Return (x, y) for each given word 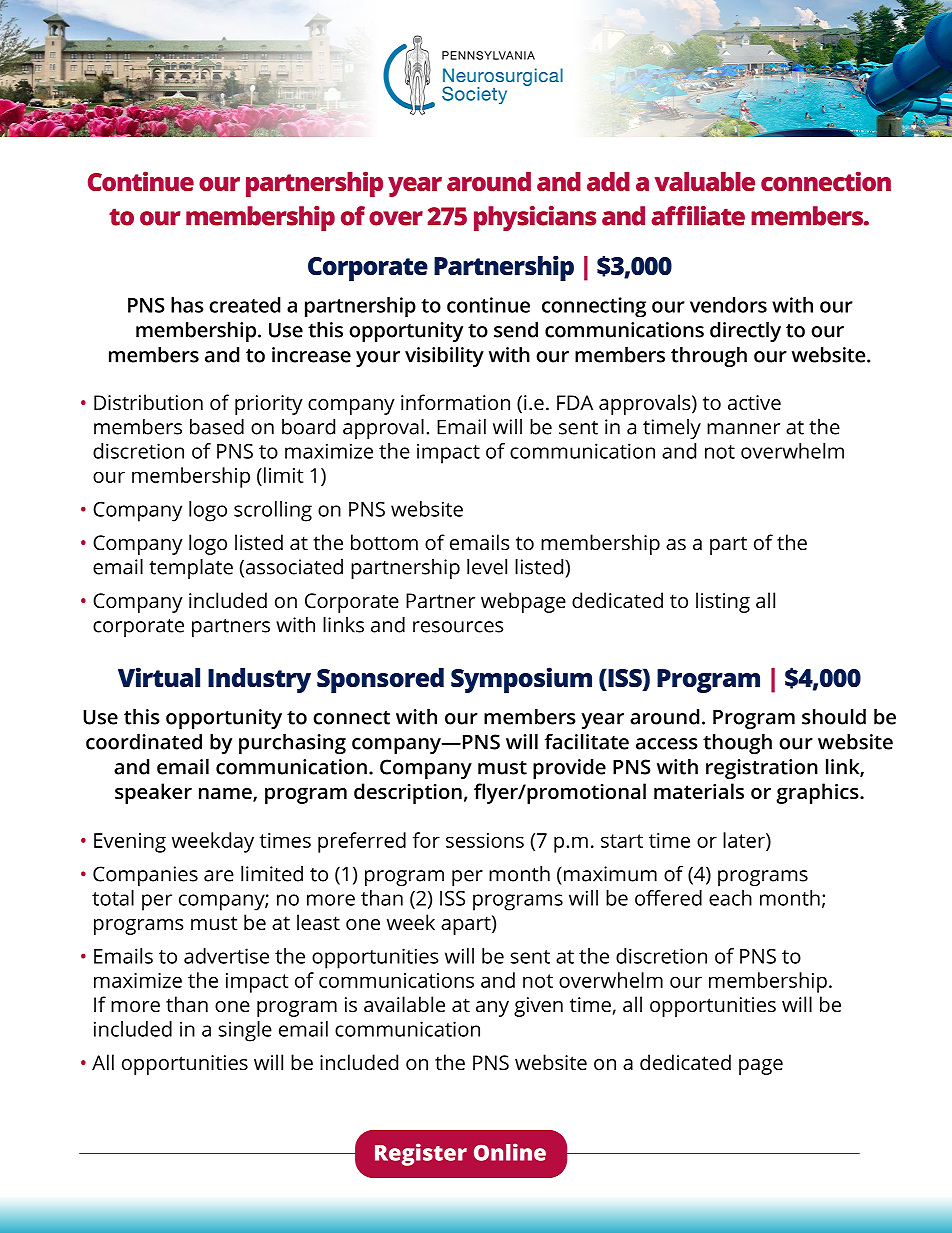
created (244, 305)
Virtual (159, 677)
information (455, 402)
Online (510, 1152)
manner (743, 429)
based (217, 427)
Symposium (521, 680)
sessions (485, 840)
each (730, 898)
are (219, 876)
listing (723, 602)
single (245, 1031)
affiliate (698, 216)
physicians (535, 218)
